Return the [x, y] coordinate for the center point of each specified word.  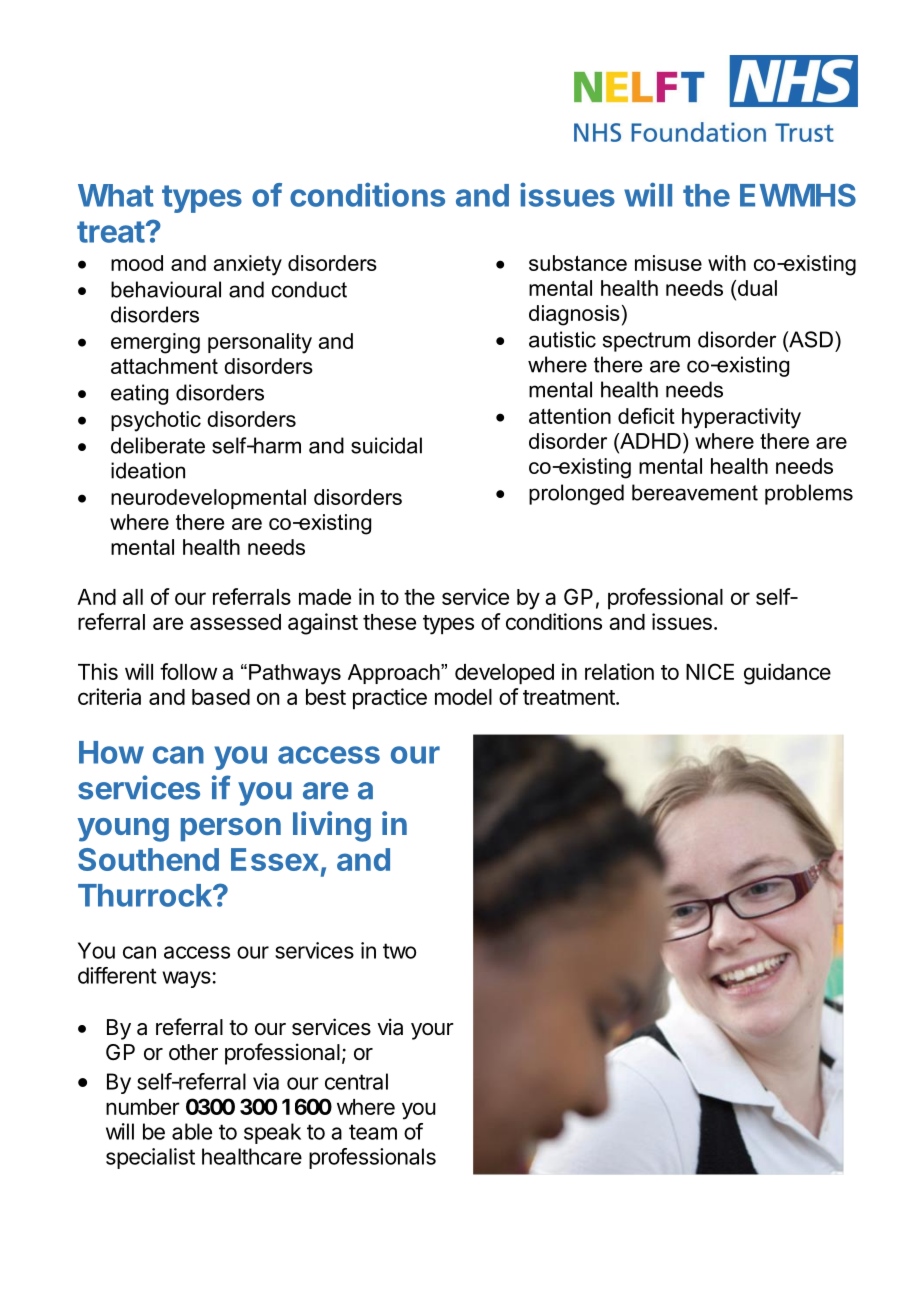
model [463, 697]
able [192, 1131]
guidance [787, 674]
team [373, 1132]
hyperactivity [741, 418]
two [399, 951]
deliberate [158, 445]
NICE [710, 671]
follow [188, 671]
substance [578, 263]
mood [137, 263]
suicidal [386, 445]
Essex [275, 859]
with [727, 263]
